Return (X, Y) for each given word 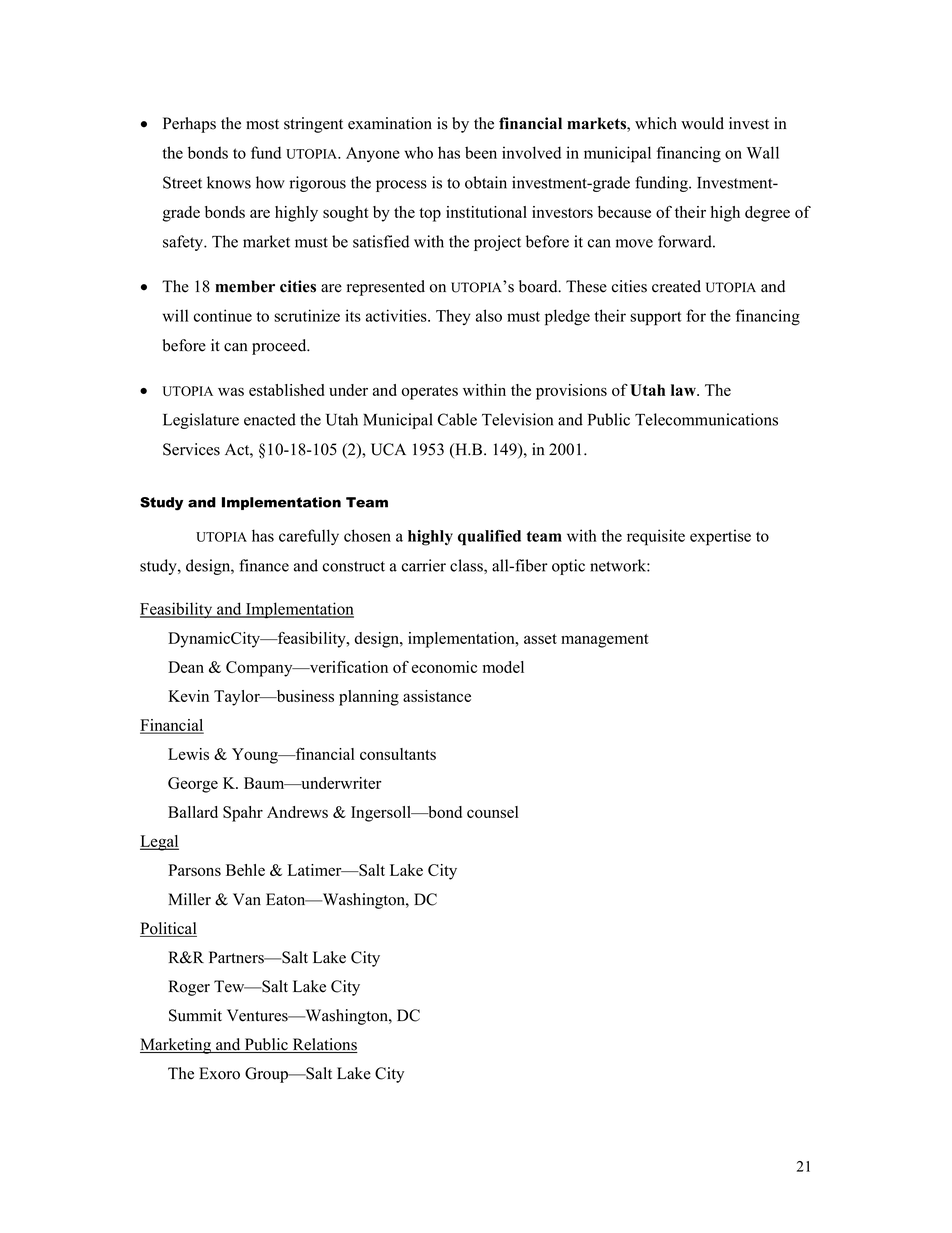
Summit (195, 1015)
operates (430, 393)
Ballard (193, 812)
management (605, 641)
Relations (324, 1045)
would (702, 123)
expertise (720, 537)
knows (229, 182)
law (684, 390)
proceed (280, 347)
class (467, 566)
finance (264, 565)
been (481, 152)
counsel (493, 812)
